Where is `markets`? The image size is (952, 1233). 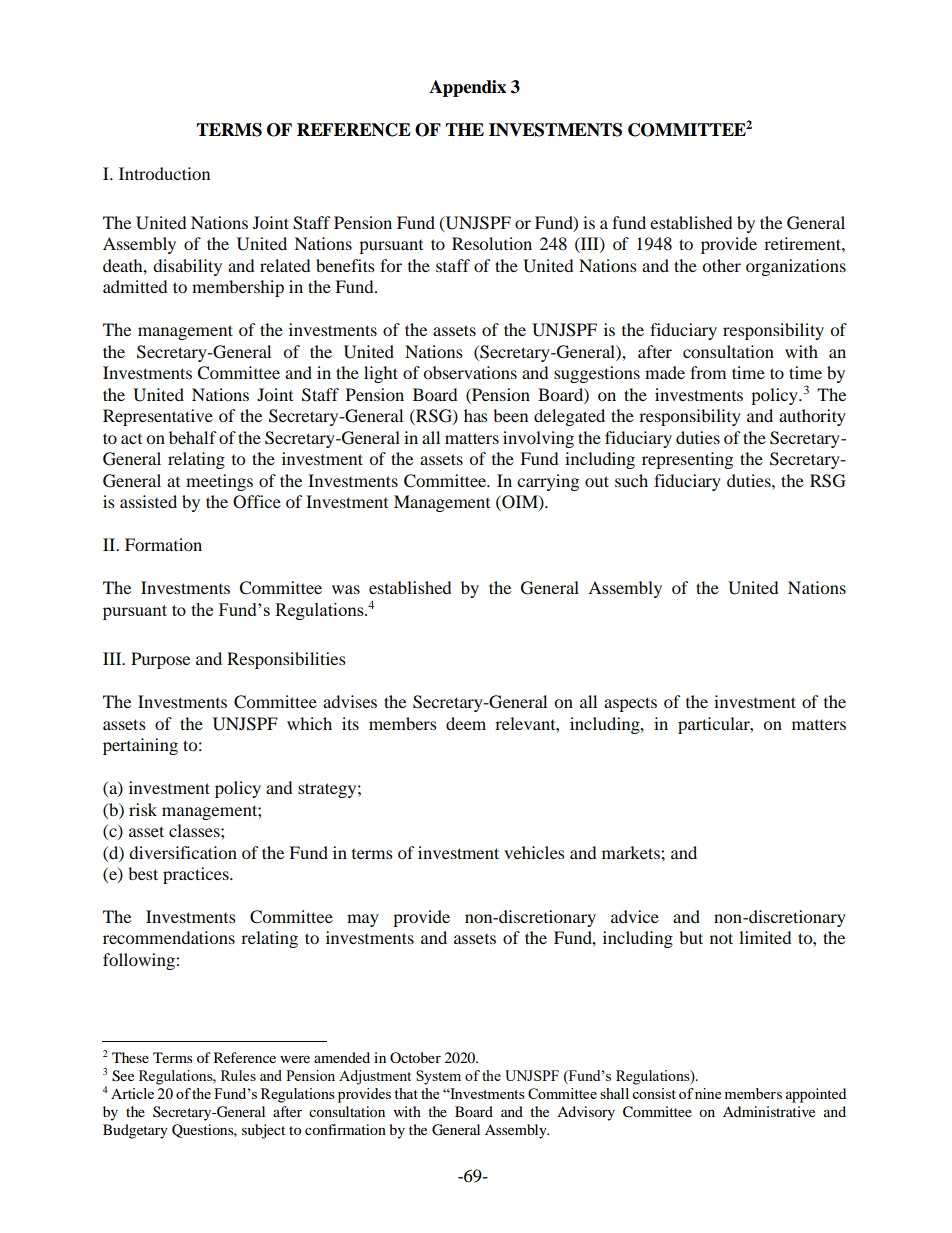
markets is located at coordinates (632, 852).
